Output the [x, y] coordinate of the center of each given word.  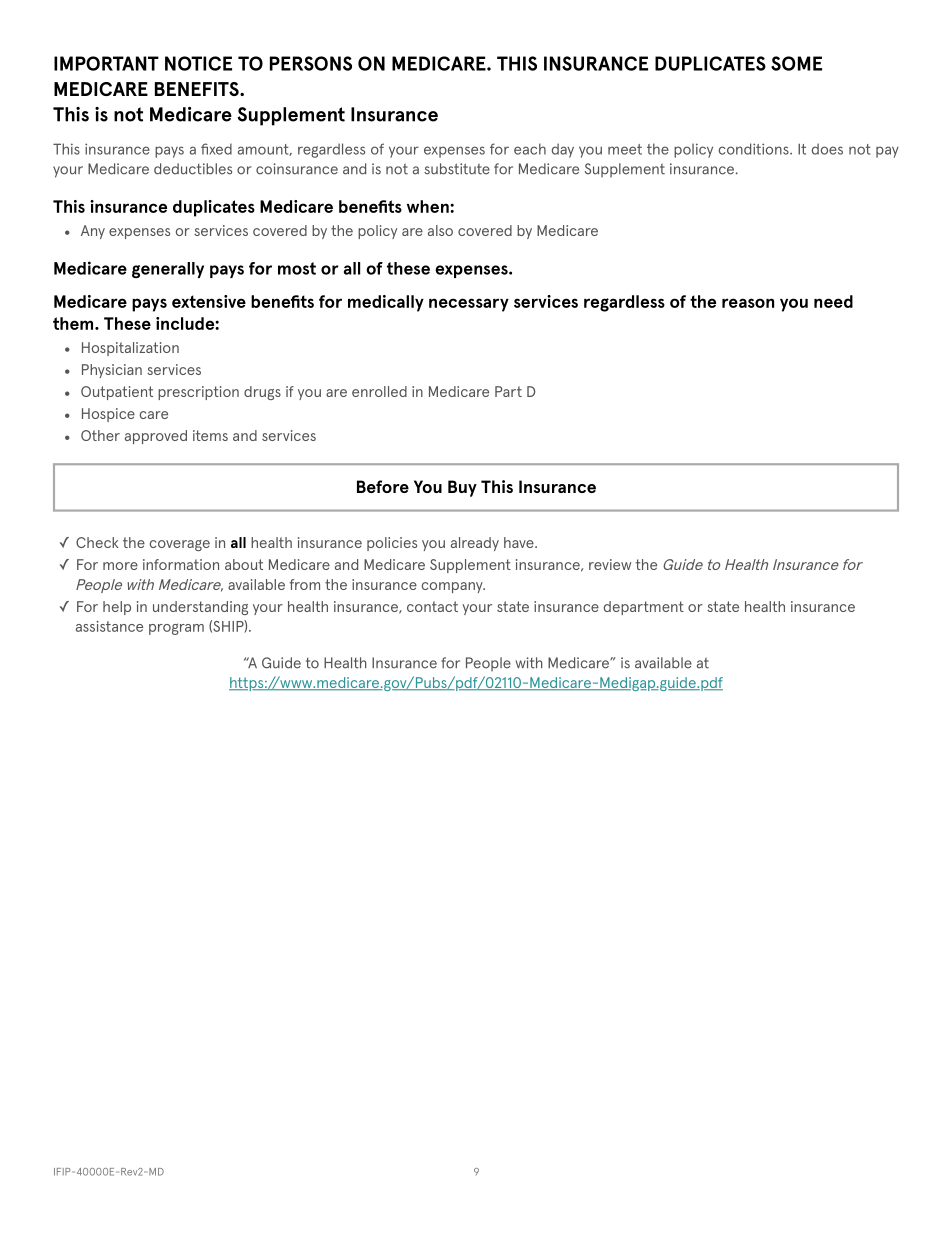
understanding [200, 608]
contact [432, 606]
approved [156, 437]
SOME [796, 63]
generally [168, 270]
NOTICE [198, 63]
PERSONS [311, 63]
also [440, 230]
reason [748, 303]
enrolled [379, 391]
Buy [462, 488]
